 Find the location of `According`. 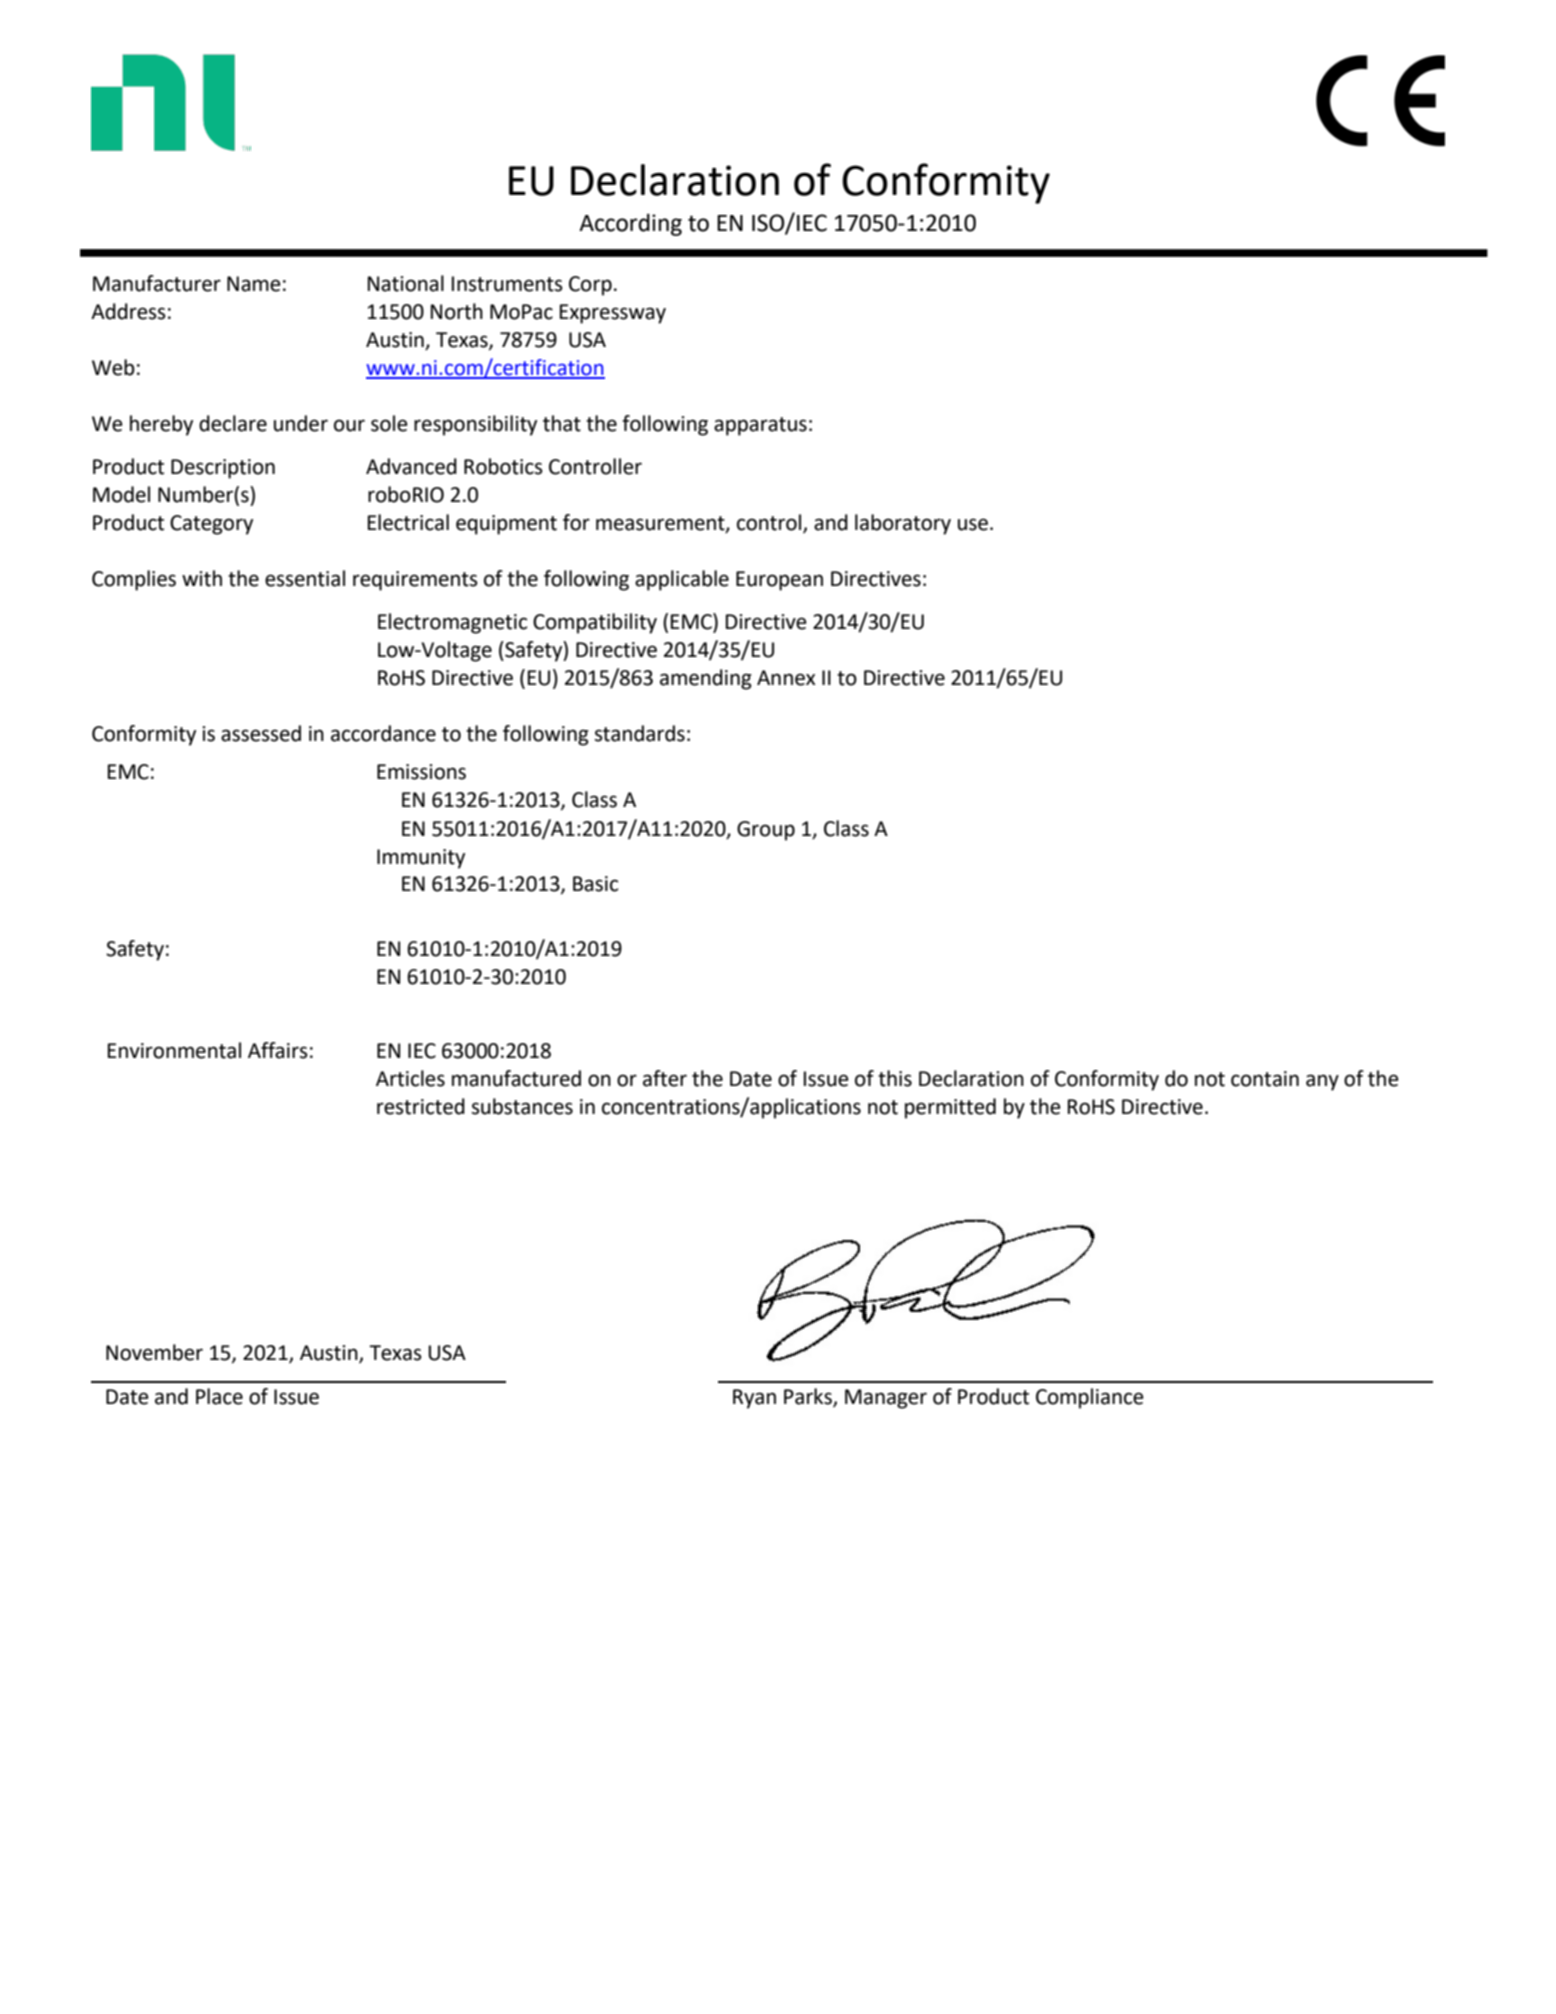

According is located at coordinates (630, 224).
